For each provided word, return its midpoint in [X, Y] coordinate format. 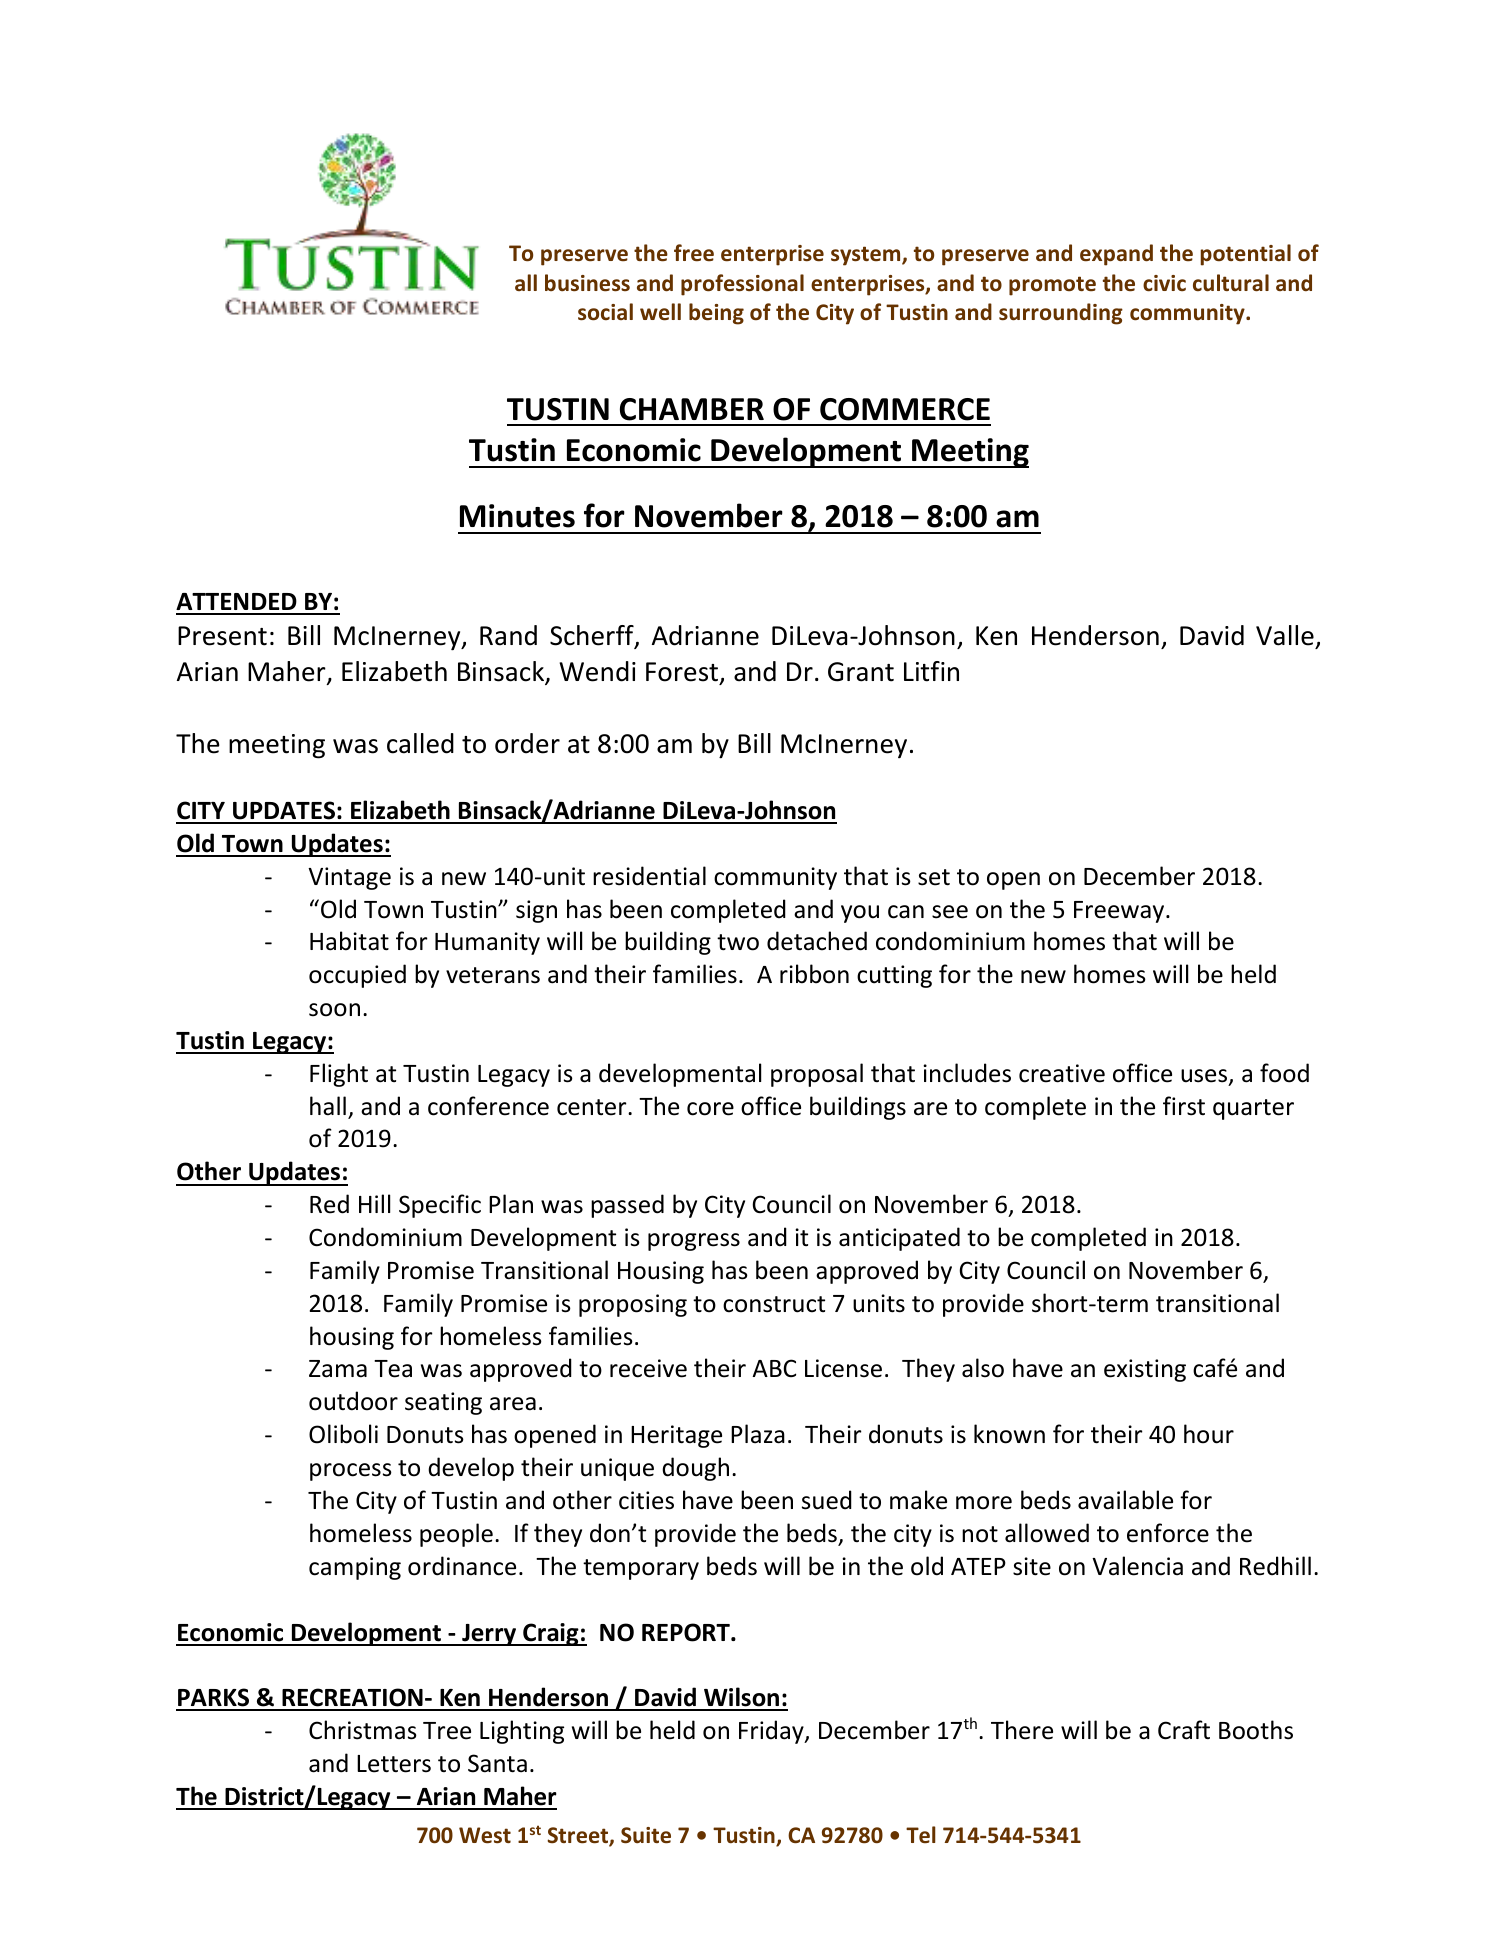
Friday [772, 1732]
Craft [1184, 1730]
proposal [817, 1075]
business [587, 283]
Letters [394, 1764]
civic [1164, 283]
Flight [339, 1075]
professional [742, 285]
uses [1205, 1077]
